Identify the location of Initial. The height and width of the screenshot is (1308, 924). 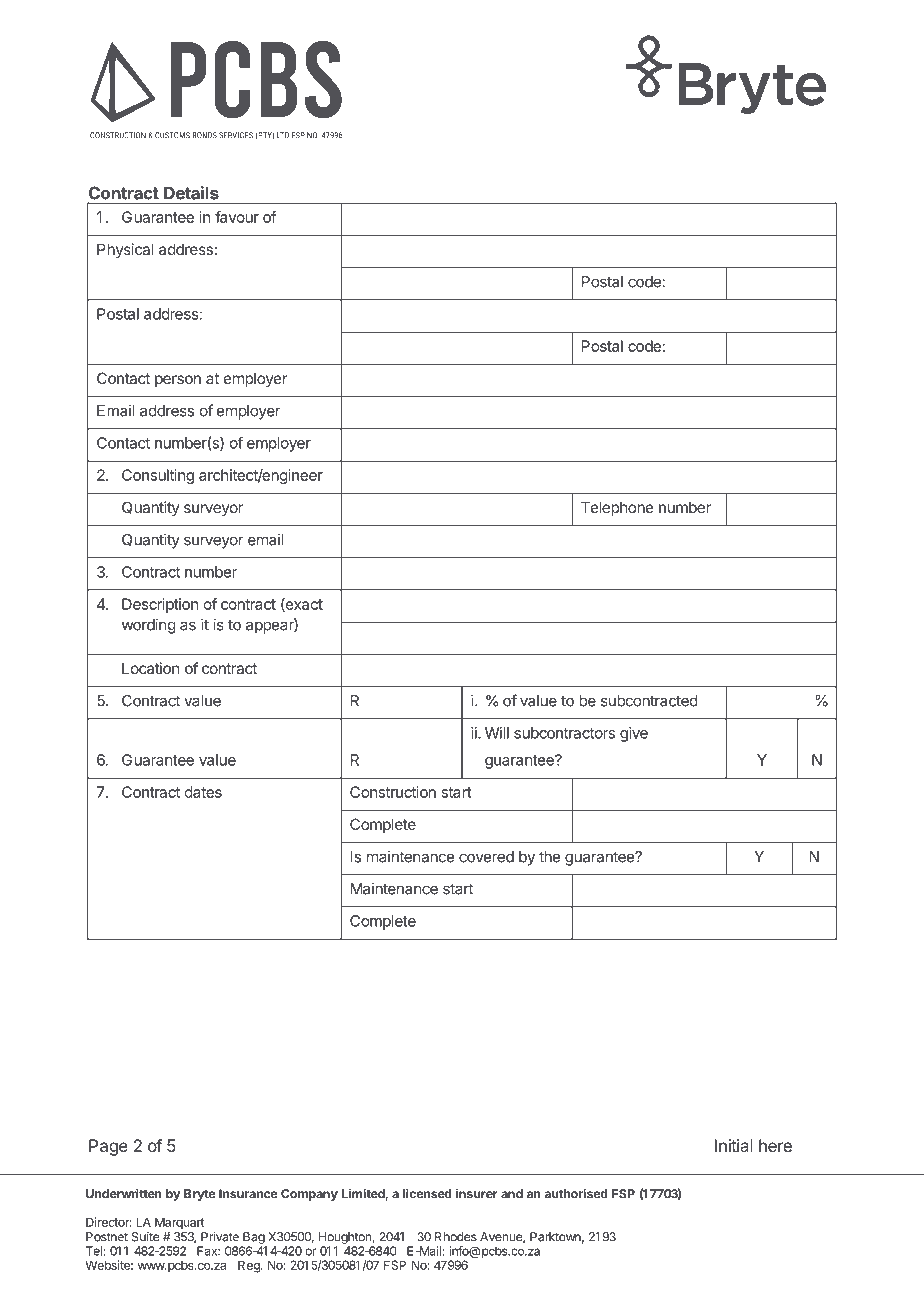
(733, 1145).
